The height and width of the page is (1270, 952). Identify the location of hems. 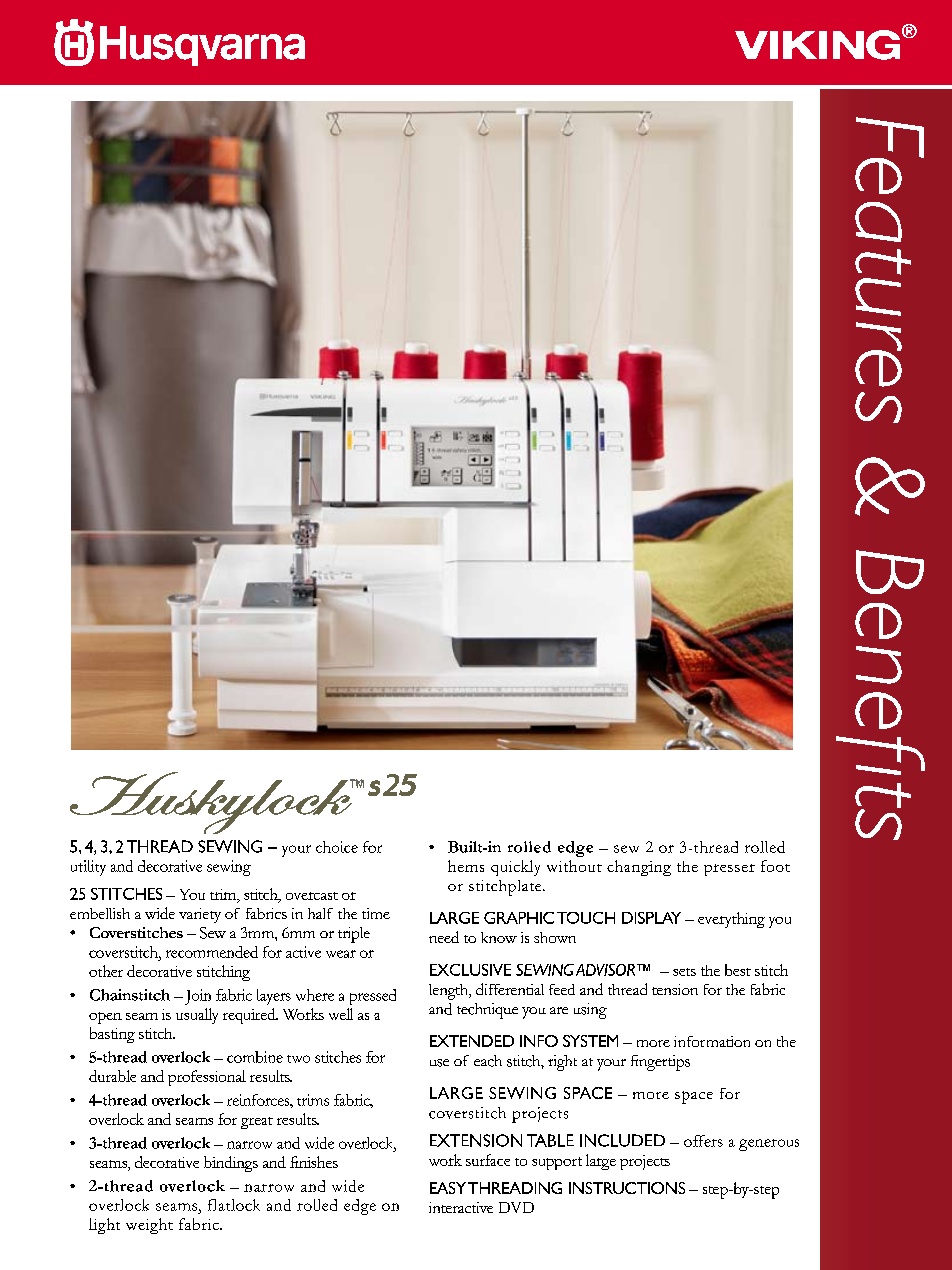
(466, 866).
